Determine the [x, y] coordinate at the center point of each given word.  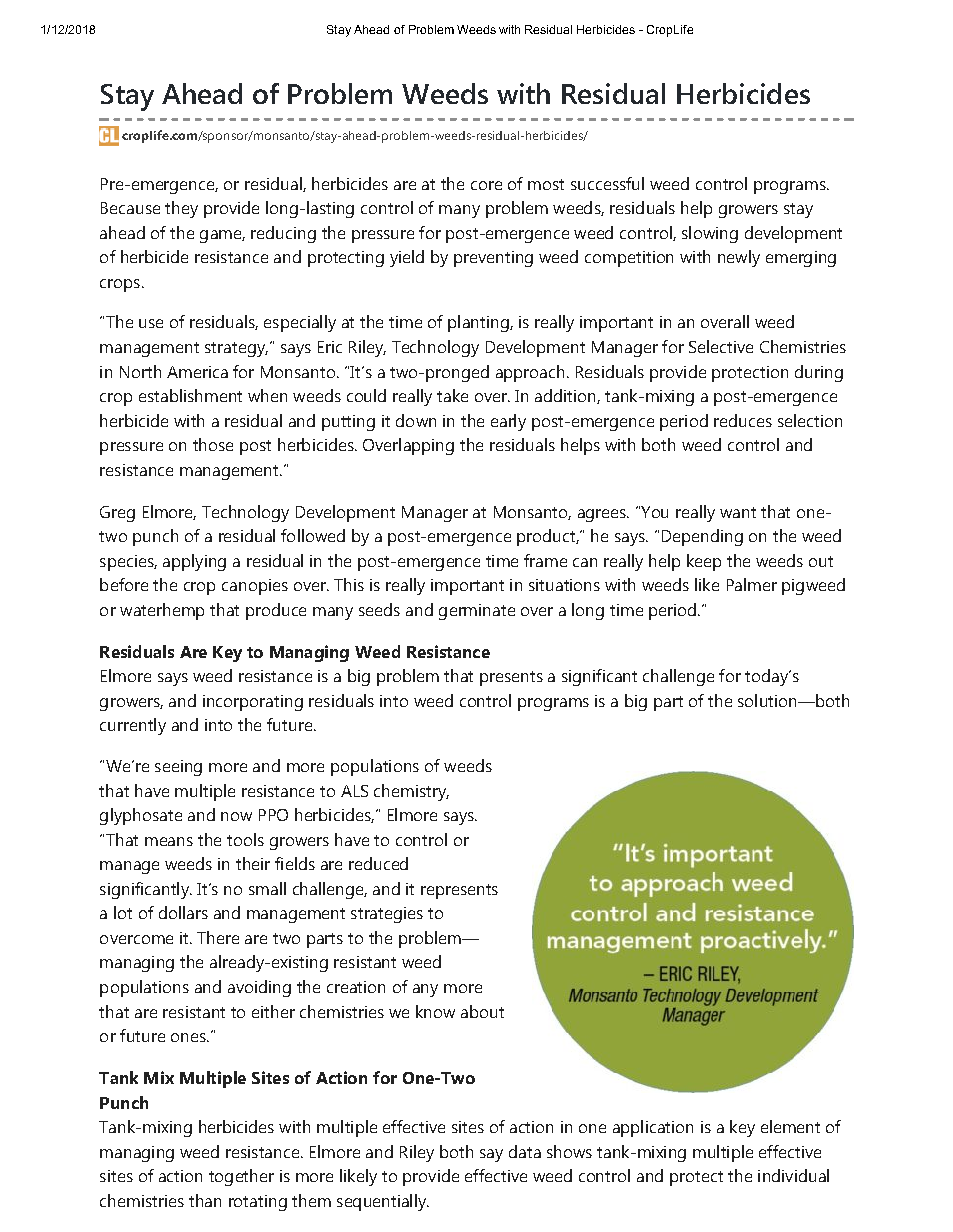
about [482, 1011]
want [738, 512]
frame [545, 560]
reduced [378, 863]
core [486, 185]
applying [194, 562]
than [205, 1200]
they [181, 209]
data [525, 1151]
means [169, 841]
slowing [710, 234]
